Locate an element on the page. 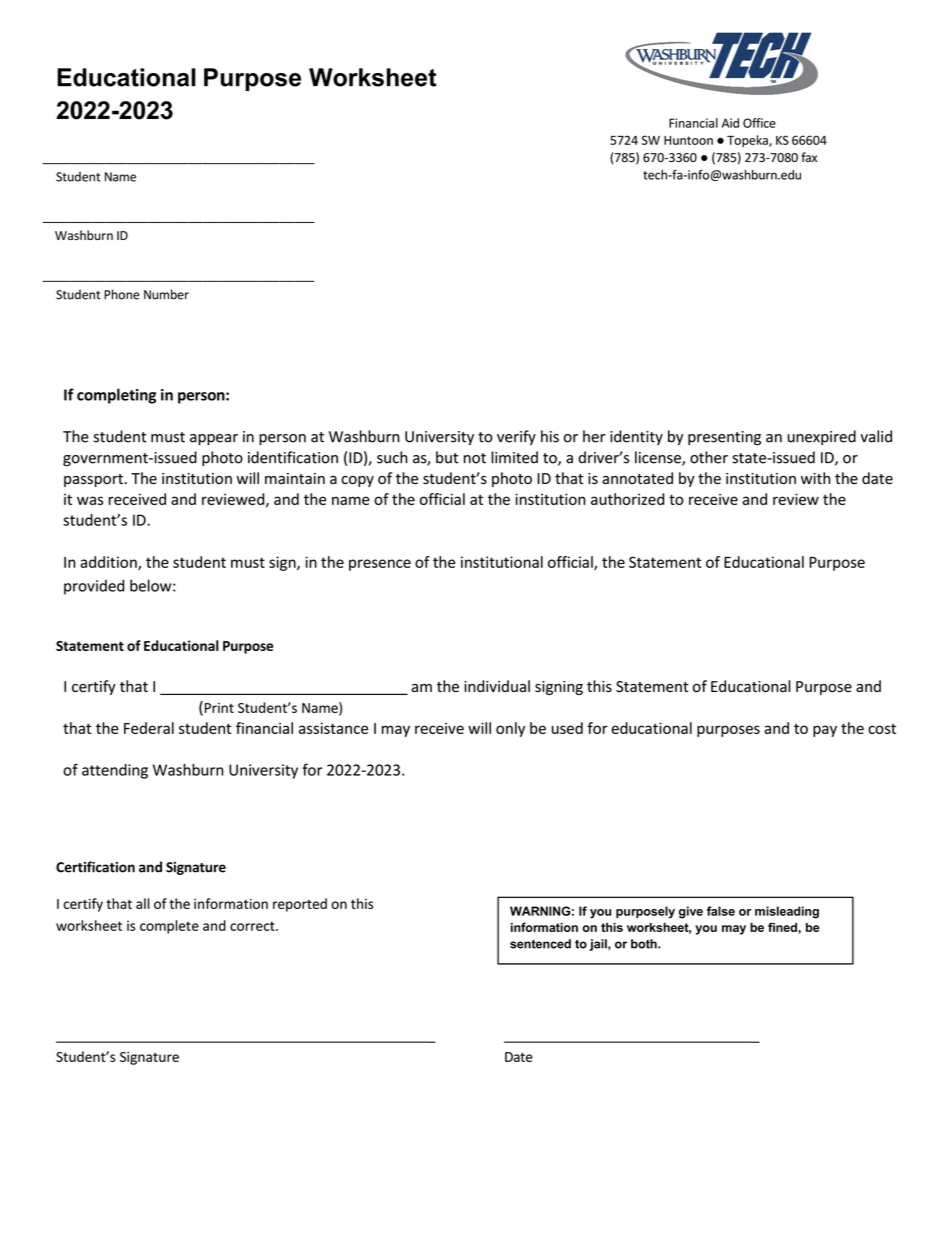 This page has width=952, height=1233. with is located at coordinates (816, 478).
